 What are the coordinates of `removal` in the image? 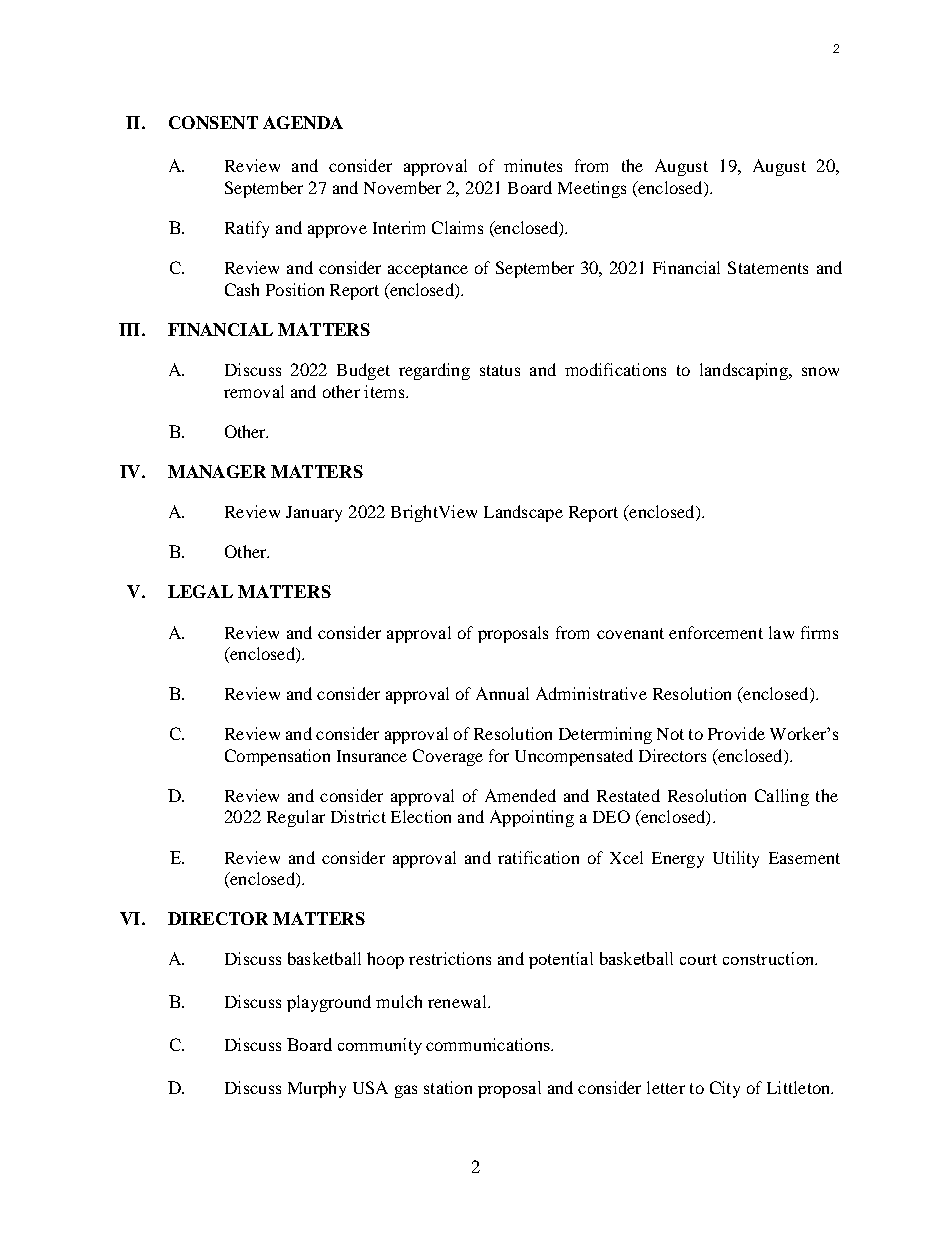 It's located at (254, 391).
